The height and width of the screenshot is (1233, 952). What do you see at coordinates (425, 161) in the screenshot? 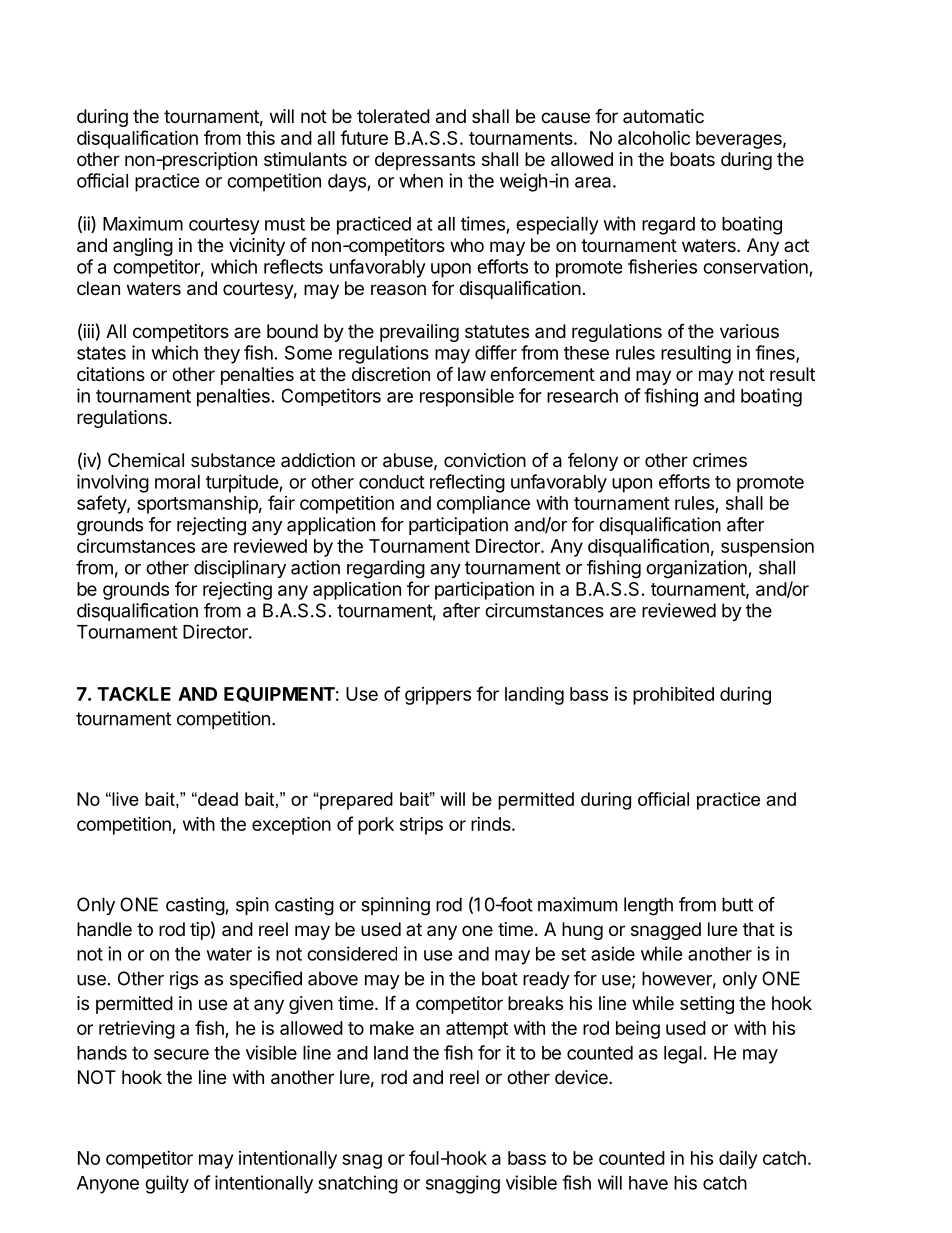
I see `depressants` at bounding box center [425, 161].
